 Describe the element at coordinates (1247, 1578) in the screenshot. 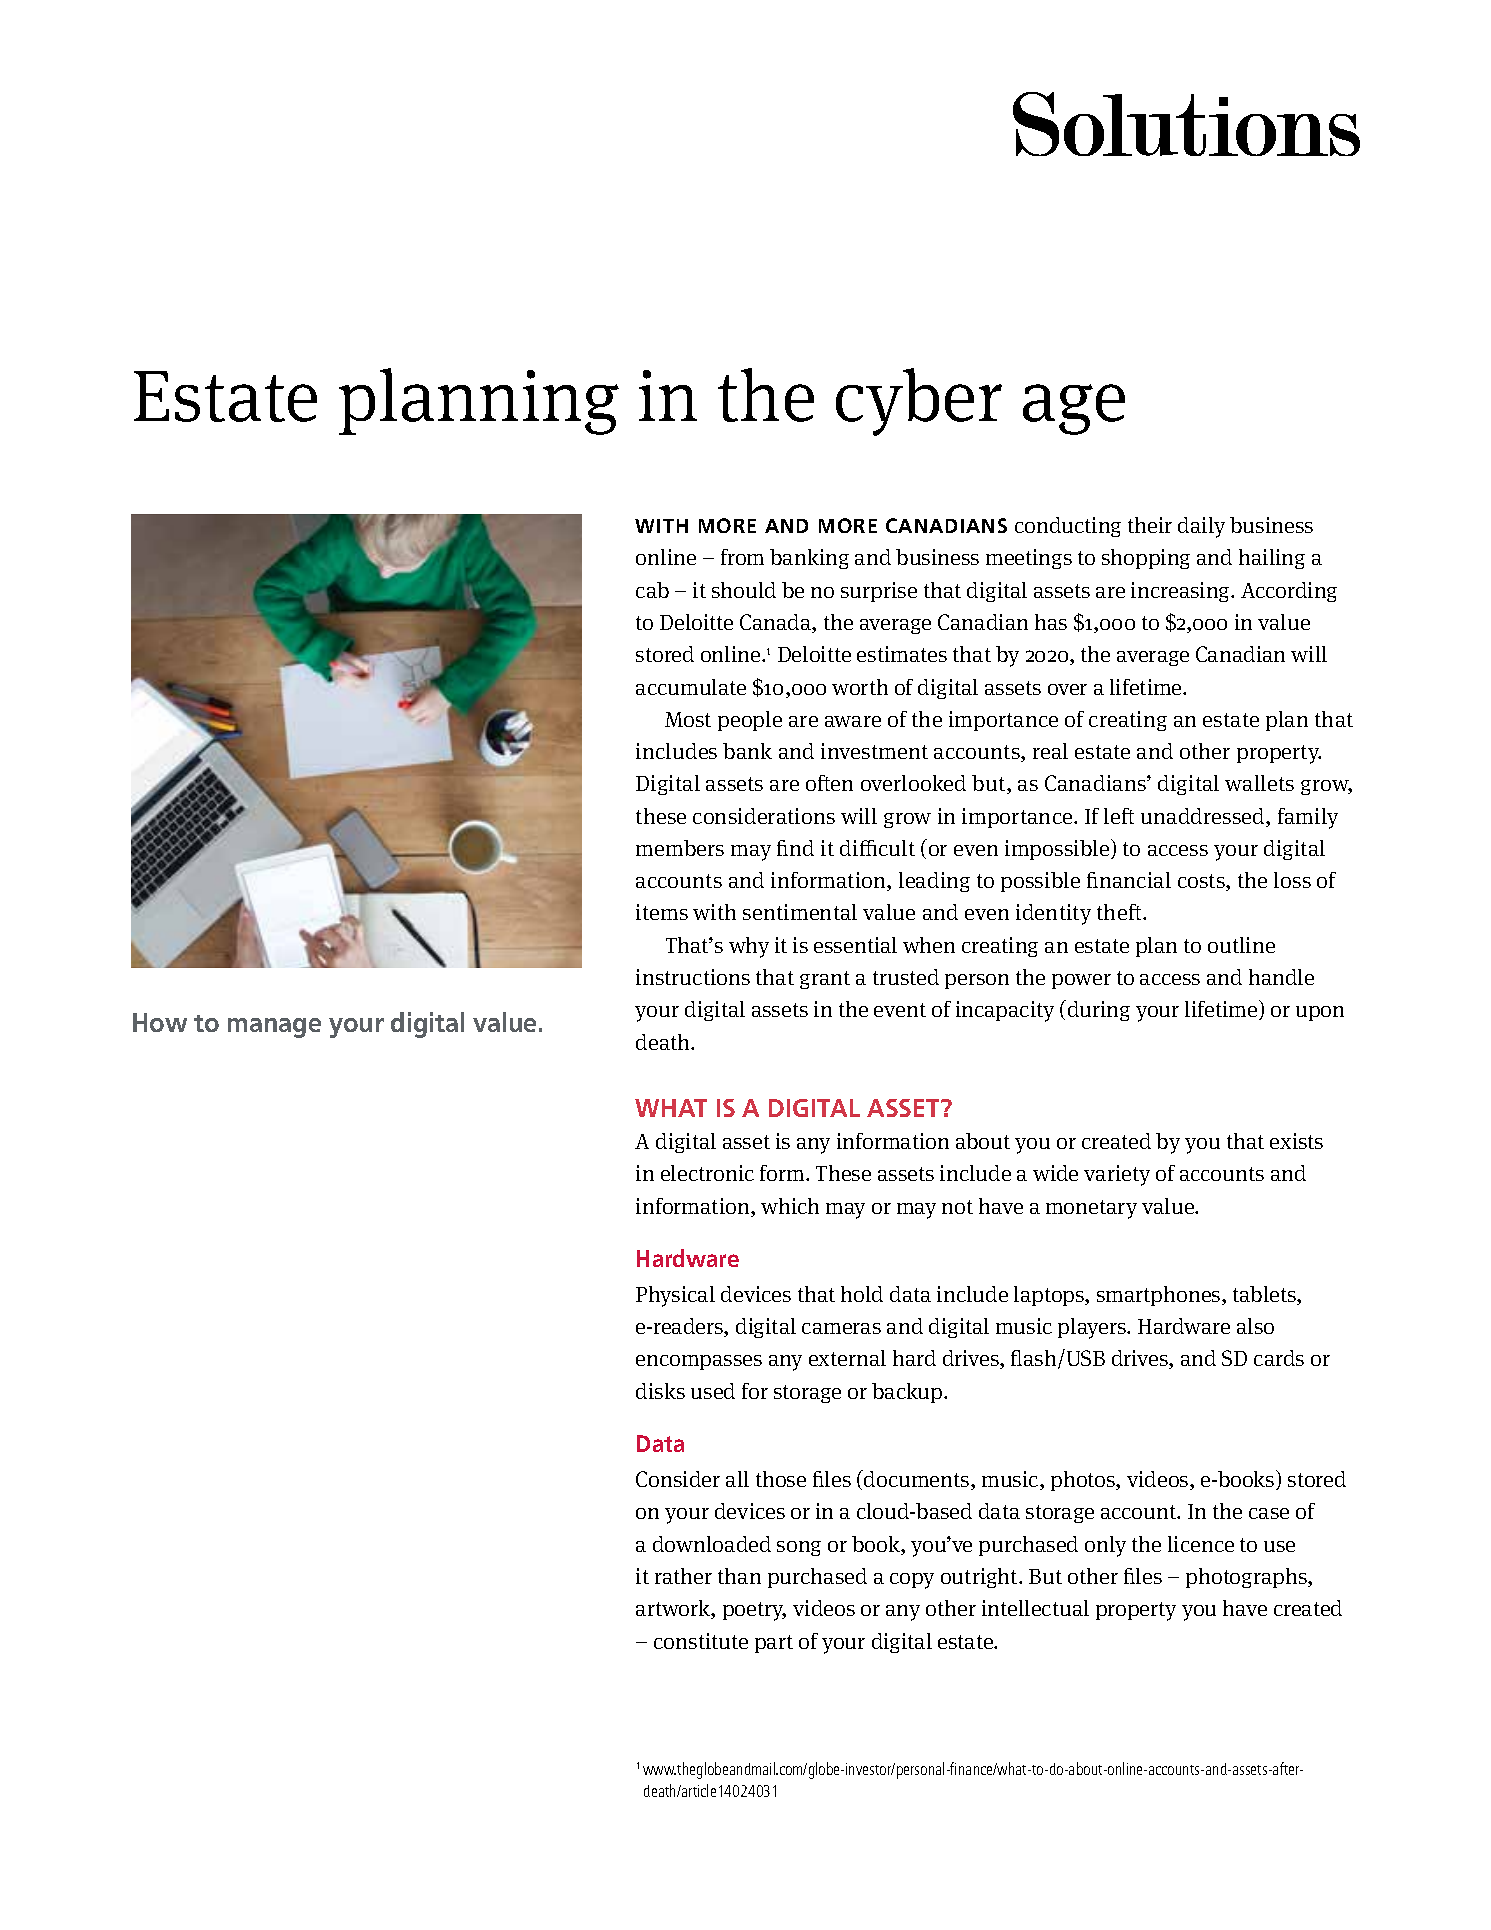

I see `photographs` at that location.
